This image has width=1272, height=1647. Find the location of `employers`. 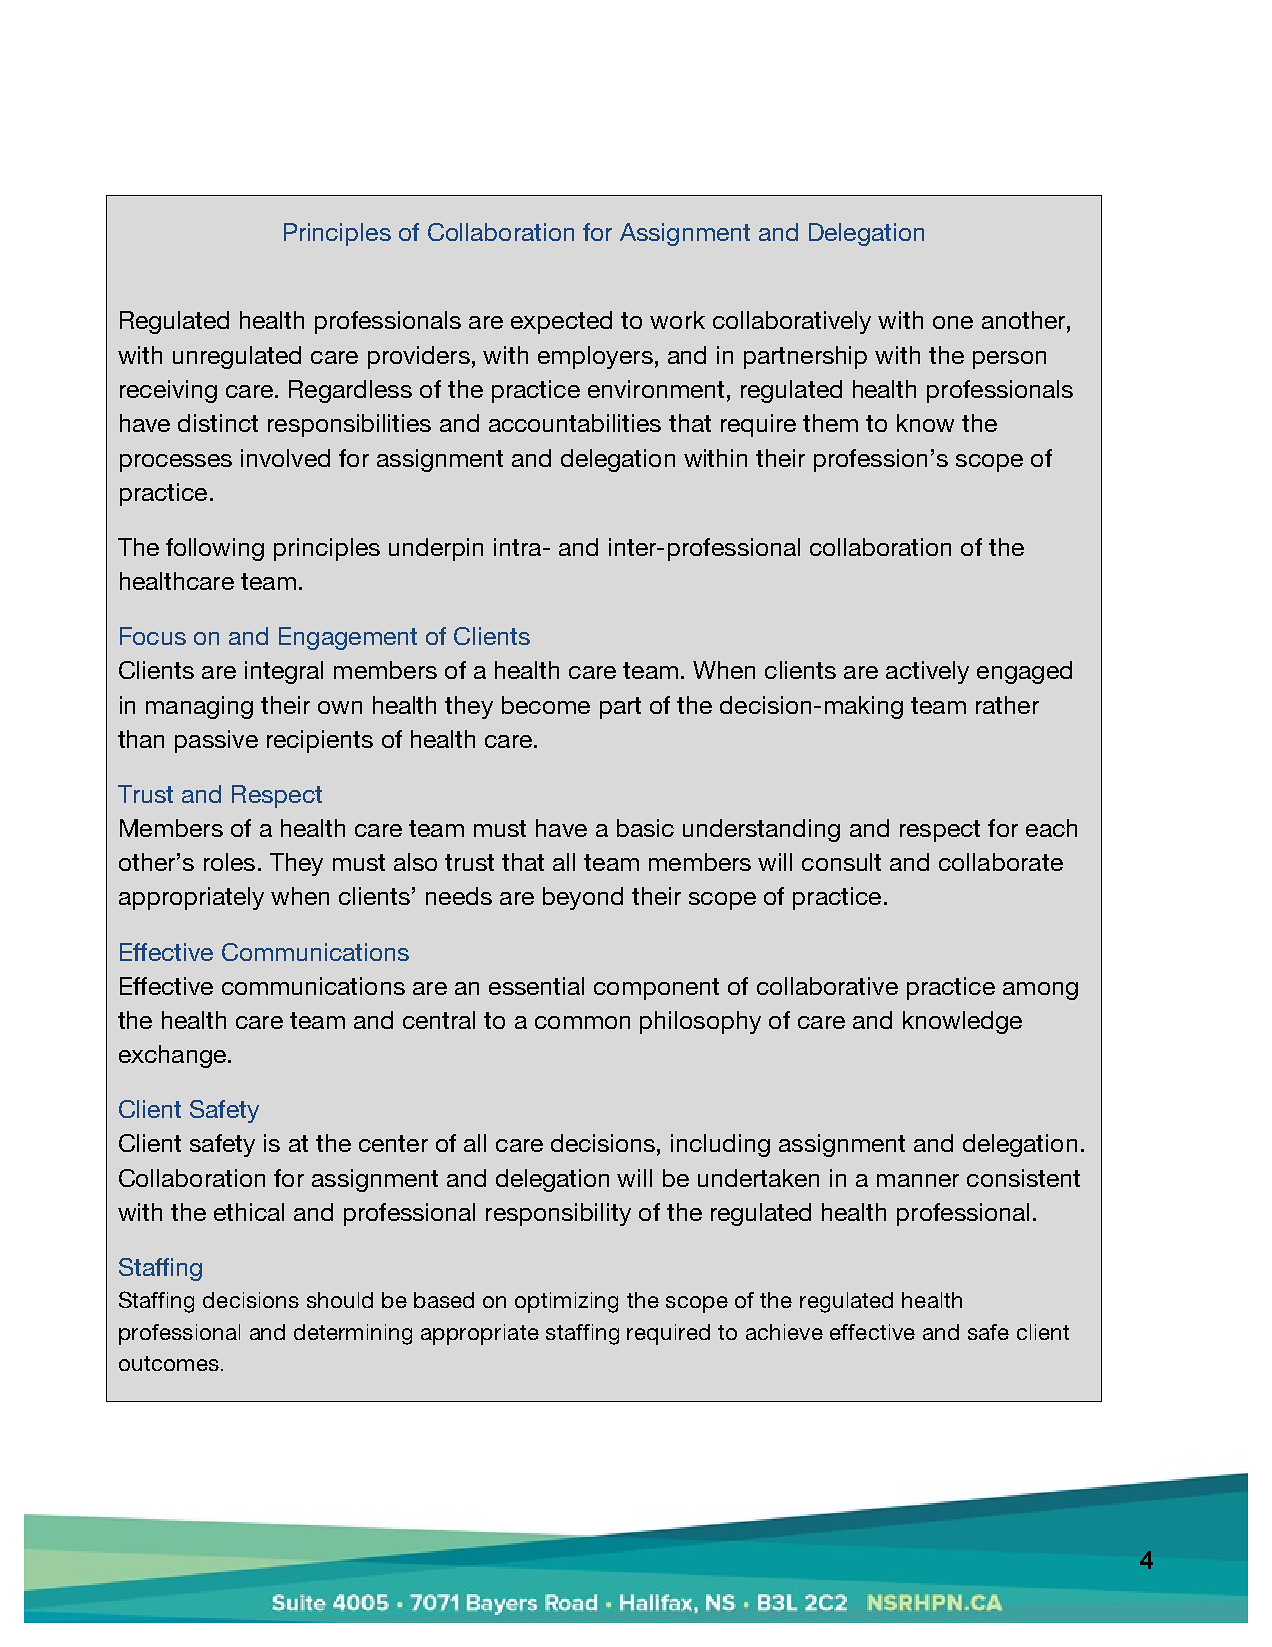

employers is located at coordinates (595, 357).
